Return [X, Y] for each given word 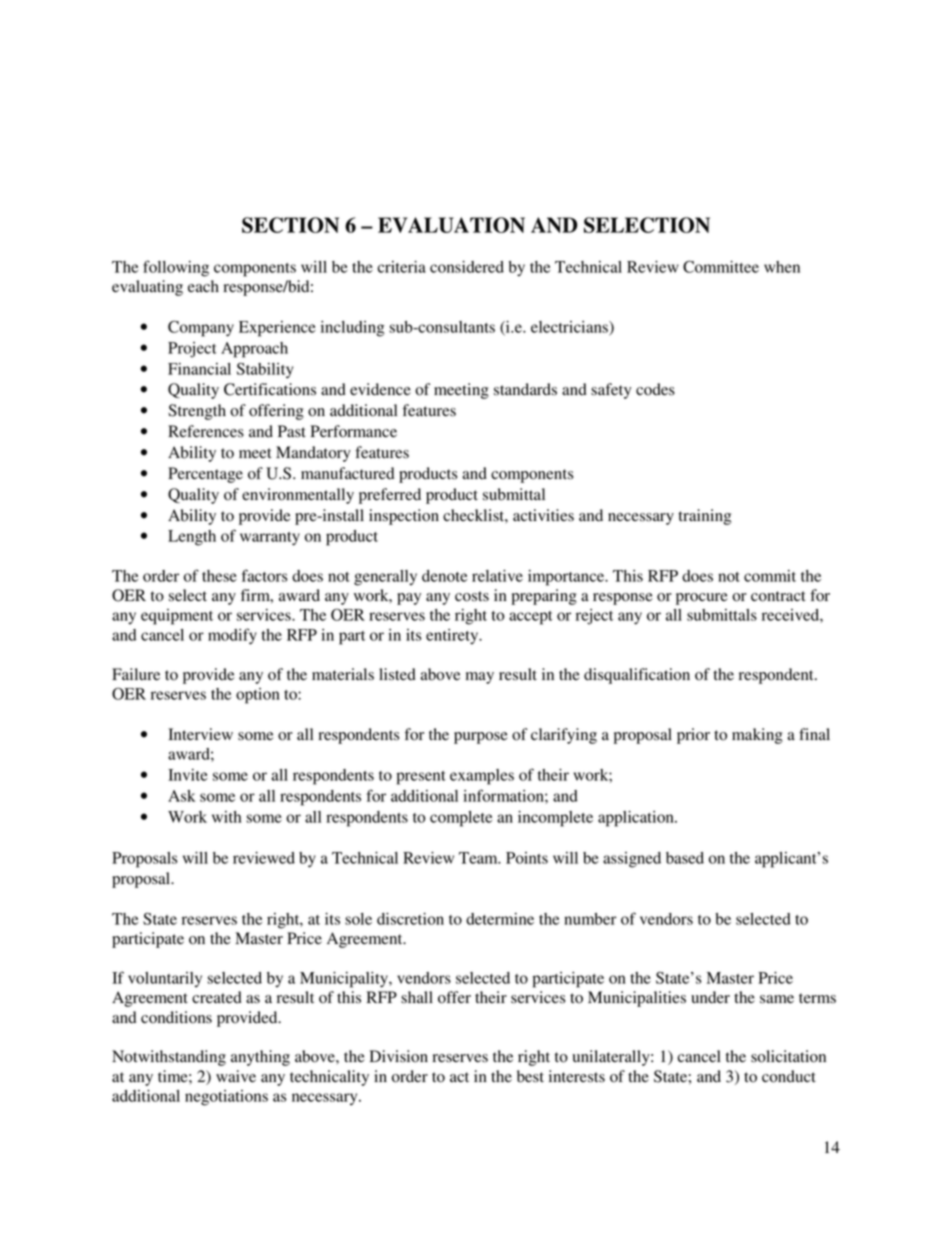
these [219, 576]
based [685, 858]
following [176, 268]
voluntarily [165, 979]
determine [500, 919]
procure [702, 599]
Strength [197, 412]
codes [655, 389]
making [757, 736]
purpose [481, 738]
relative [497, 576]
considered [467, 267]
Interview [200, 734]
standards [525, 389]
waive [236, 1076]
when [782, 267]
